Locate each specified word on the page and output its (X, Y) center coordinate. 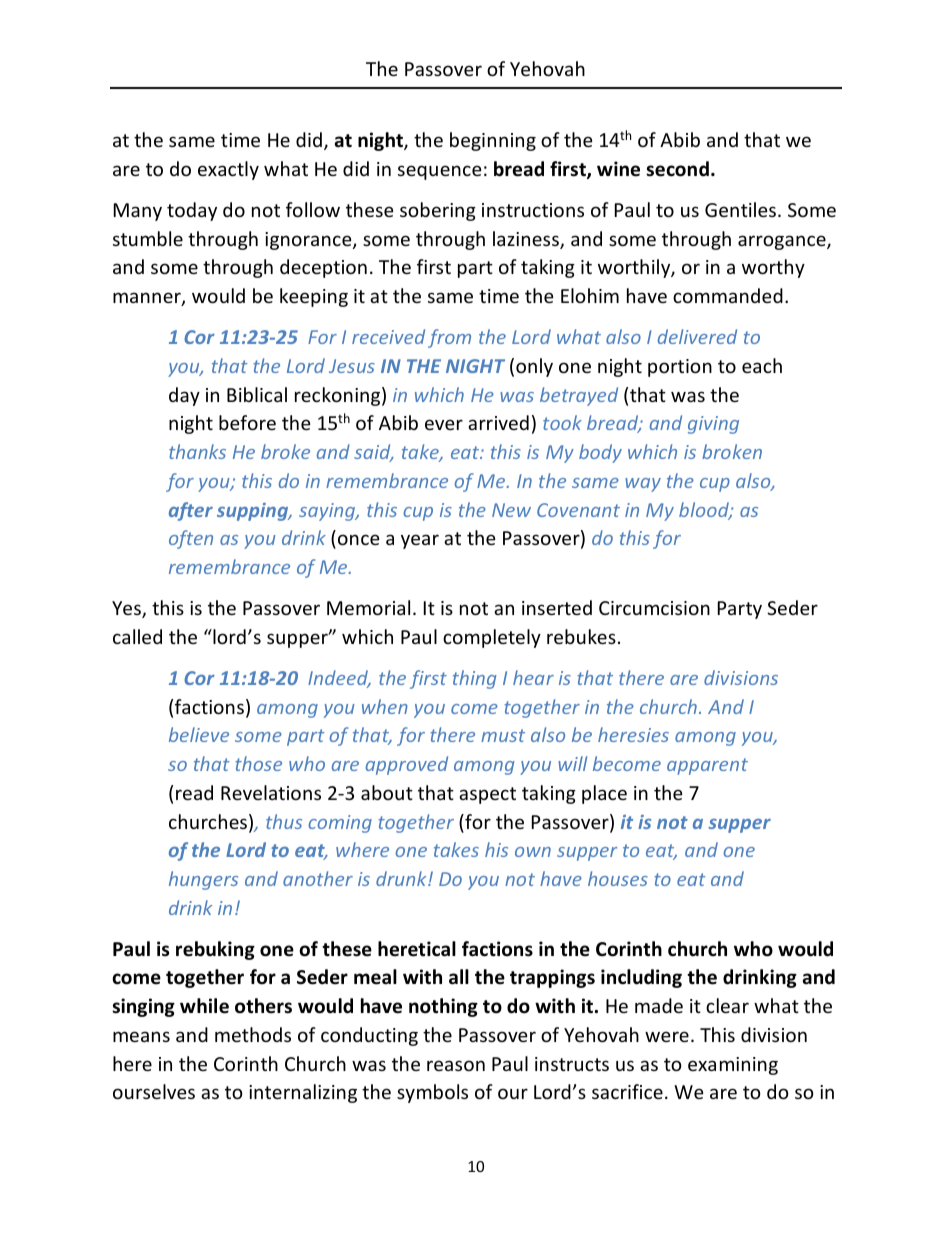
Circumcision (654, 608)
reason (456, 1065)
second (677, 169)
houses (618, 878)
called (137, 636)
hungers (203, 880)
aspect (487, 795)
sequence (440, 172)
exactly (228, 170)
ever (444, 424)
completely (492, 638)
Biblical (257, 394)
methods (253, 1034)
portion (680, 368)
